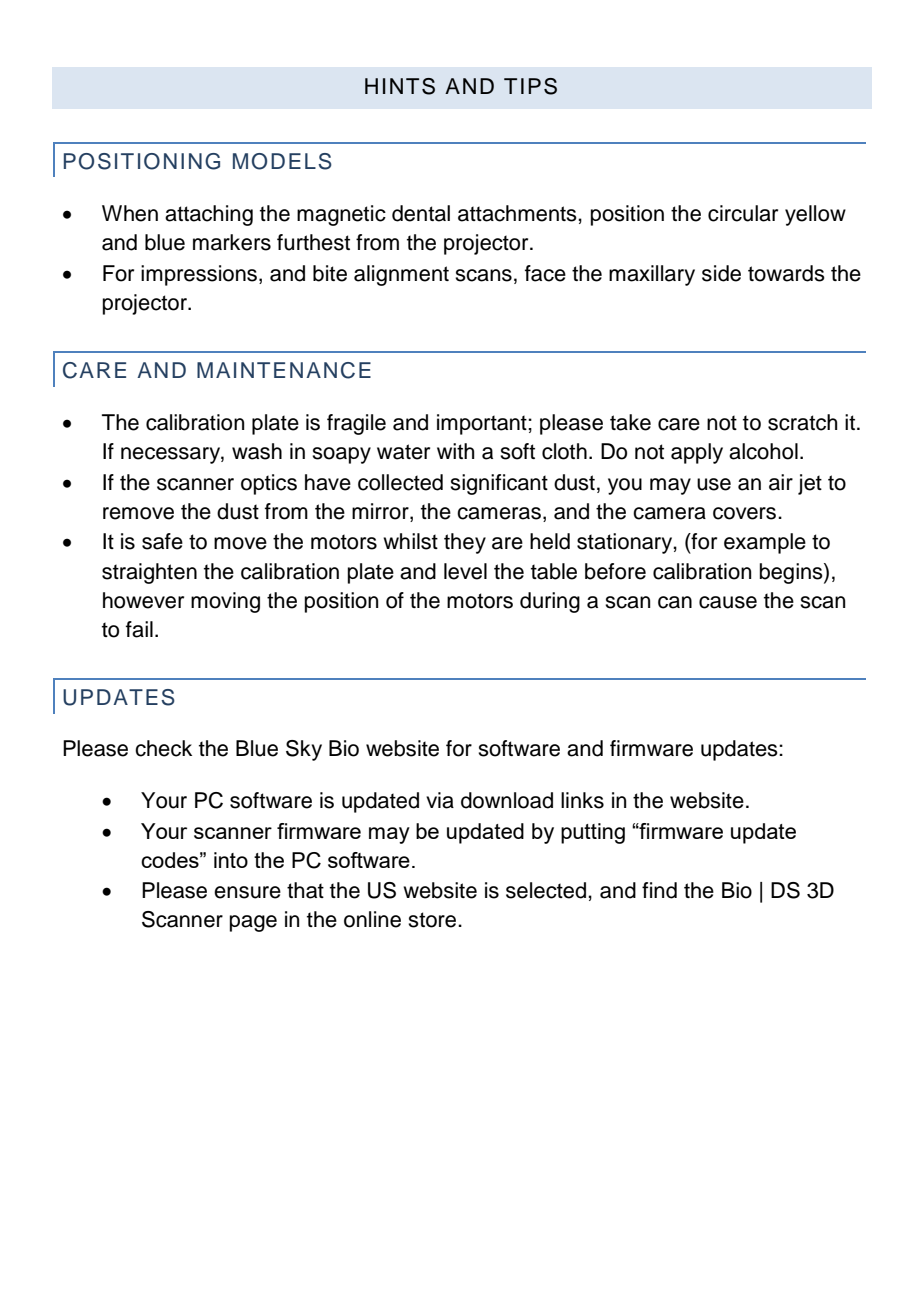  I want to click on alignment, so click(401, 275).
